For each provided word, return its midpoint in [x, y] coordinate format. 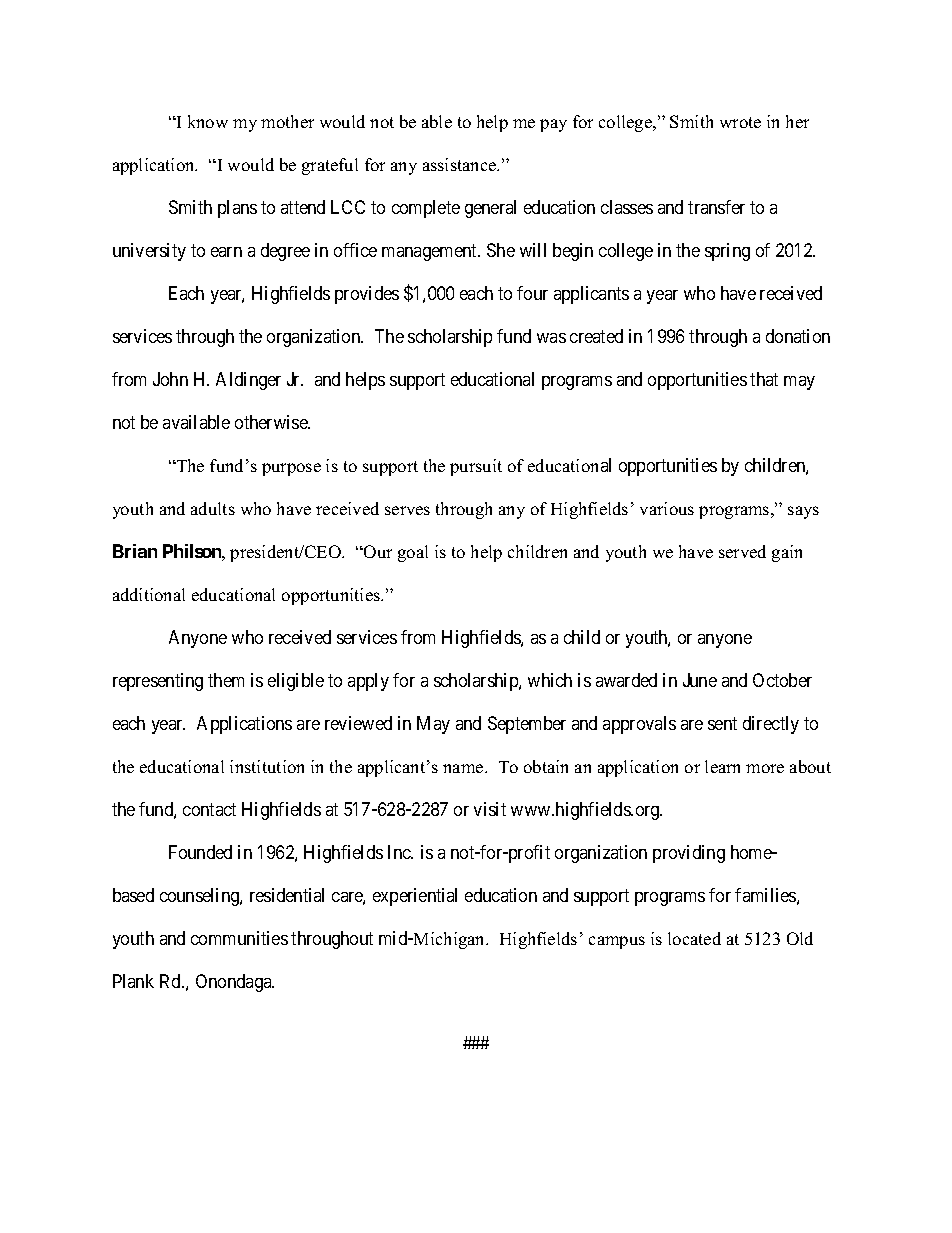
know [208, 121]
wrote [740, 122]
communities [239, 938]
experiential [415, 897]
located [694, 938]
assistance [461, 164]
